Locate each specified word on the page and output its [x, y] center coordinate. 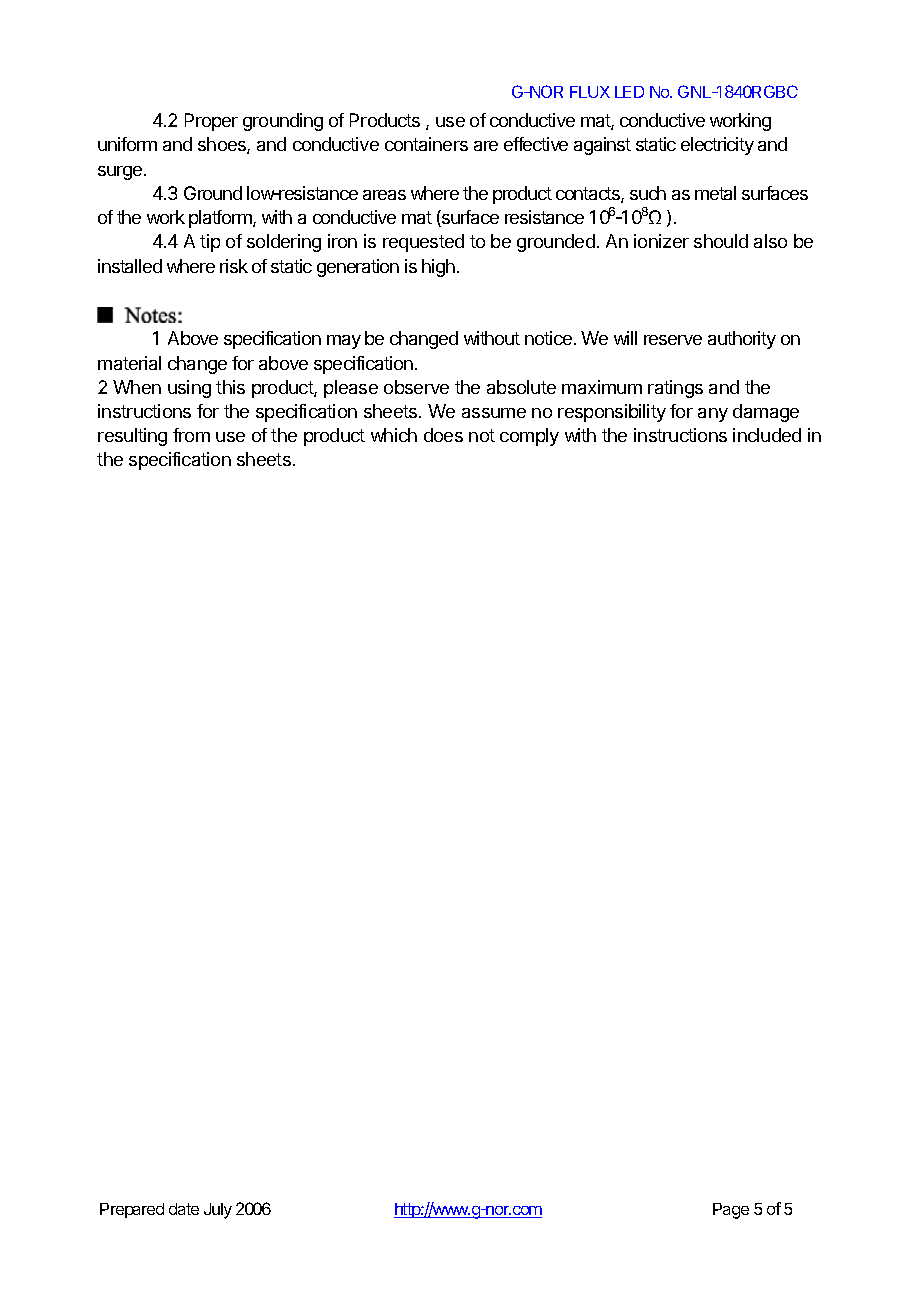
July [218, 1211]
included [767, 435]
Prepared [132, 1210]
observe [416, 387]
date [184, 1209]
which [394, 435]
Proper [211, 122]
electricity [717, 146]
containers [426, 144]
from [191, 435]
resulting [132, 437]
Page [731, 1211]
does [443, 435]
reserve [673, 340]
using [189, 389]
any [713, 415]
